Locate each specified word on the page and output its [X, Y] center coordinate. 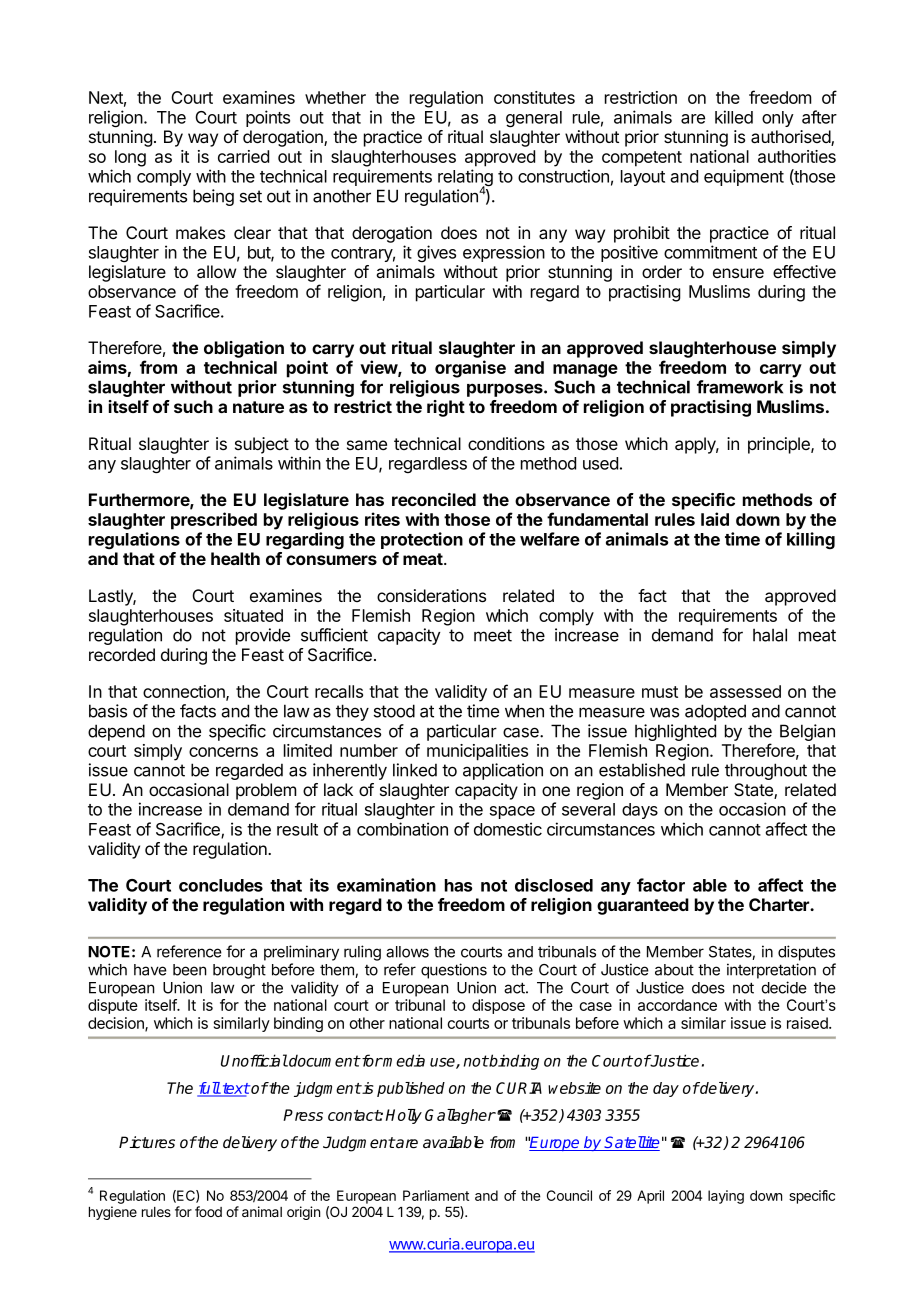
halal [770, 635]
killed [734, 117]
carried [243, 156]
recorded [122, 654]
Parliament [436, 1195]
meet [493, 635]
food [208, 1211]
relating [465, 179]
